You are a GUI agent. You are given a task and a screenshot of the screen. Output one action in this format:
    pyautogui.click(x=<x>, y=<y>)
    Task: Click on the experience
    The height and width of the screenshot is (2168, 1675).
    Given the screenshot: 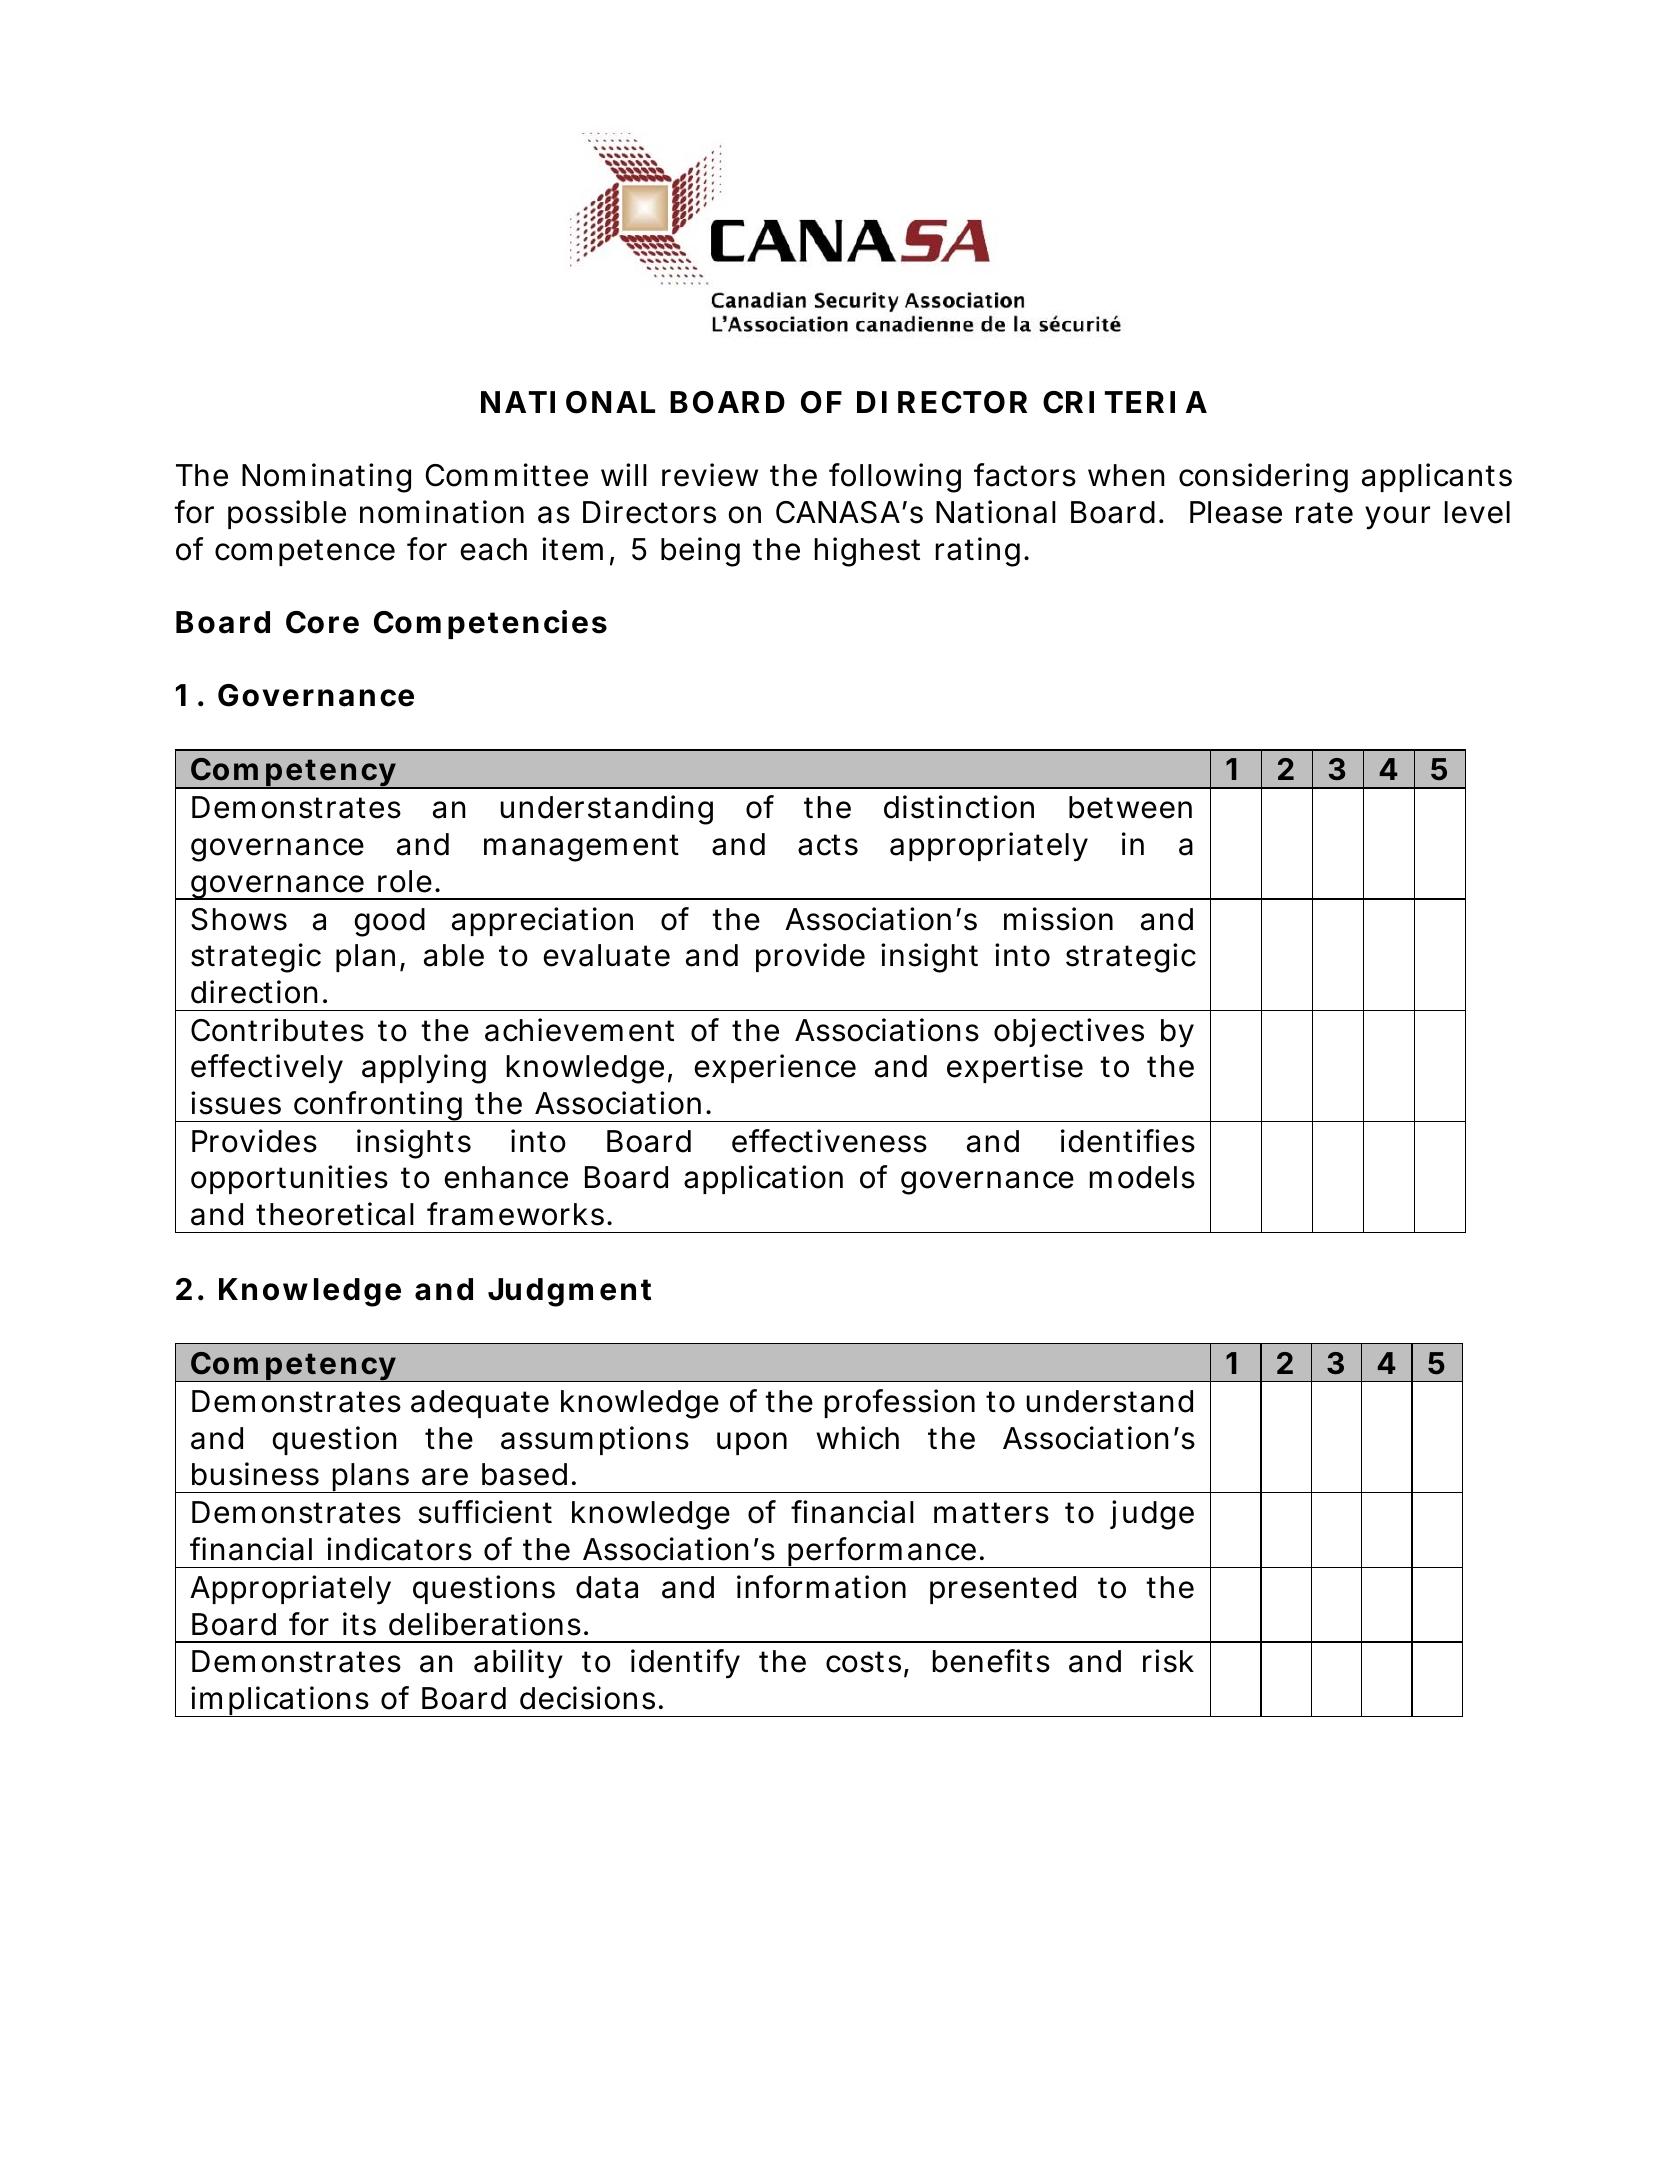 What is the action you would take?
    pyautogui.click(x=775, y=1068)
